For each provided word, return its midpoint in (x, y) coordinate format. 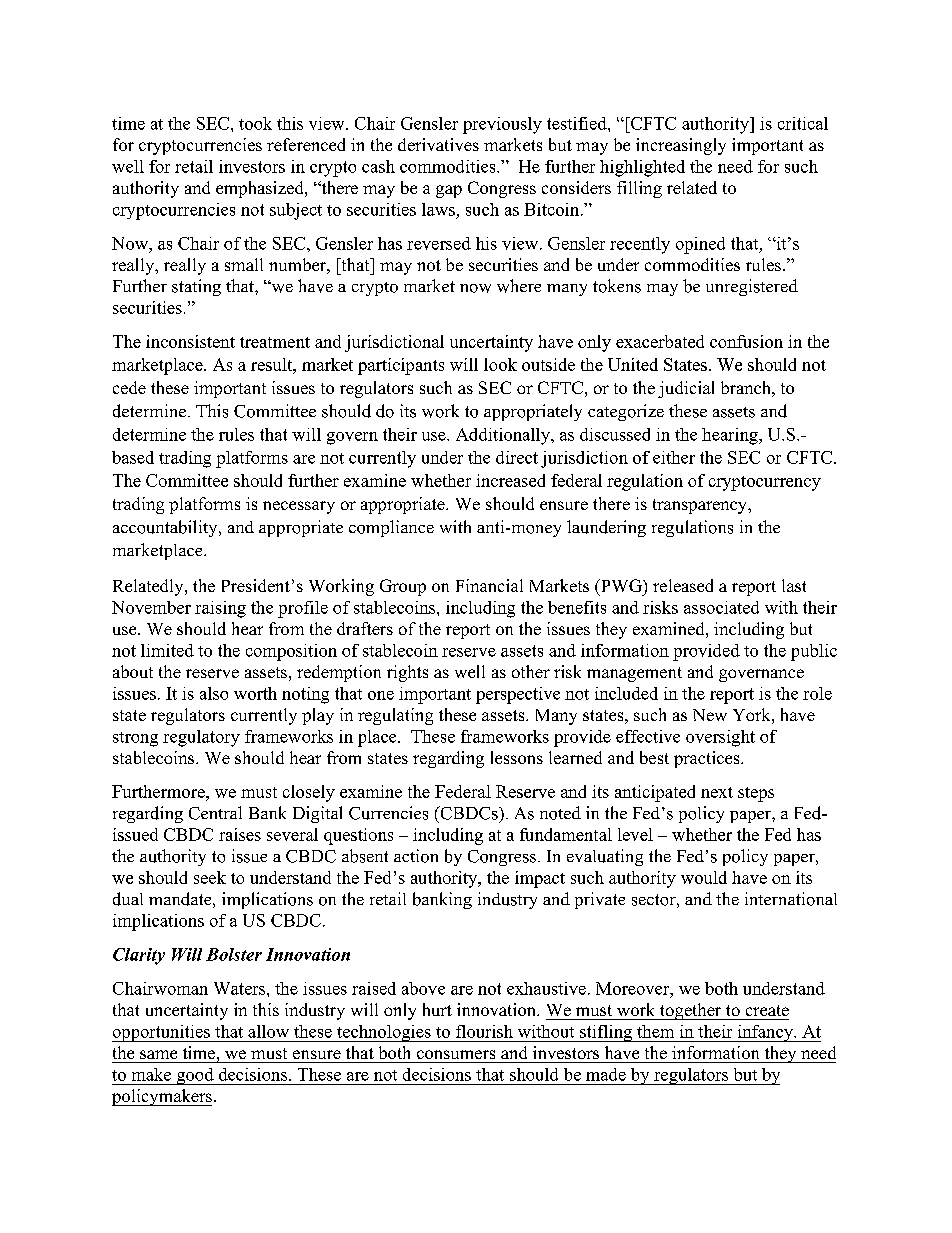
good (195, 1076)
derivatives (438, 144)
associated (721, 607)
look (500, 364)
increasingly (681, 146)
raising (220, 609)
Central (215, 813)
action (416, 856)
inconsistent (190, 341)
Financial (489, 585)
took (255, 123)
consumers (456, 1054)
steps (756, 794)
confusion (746, 341)
